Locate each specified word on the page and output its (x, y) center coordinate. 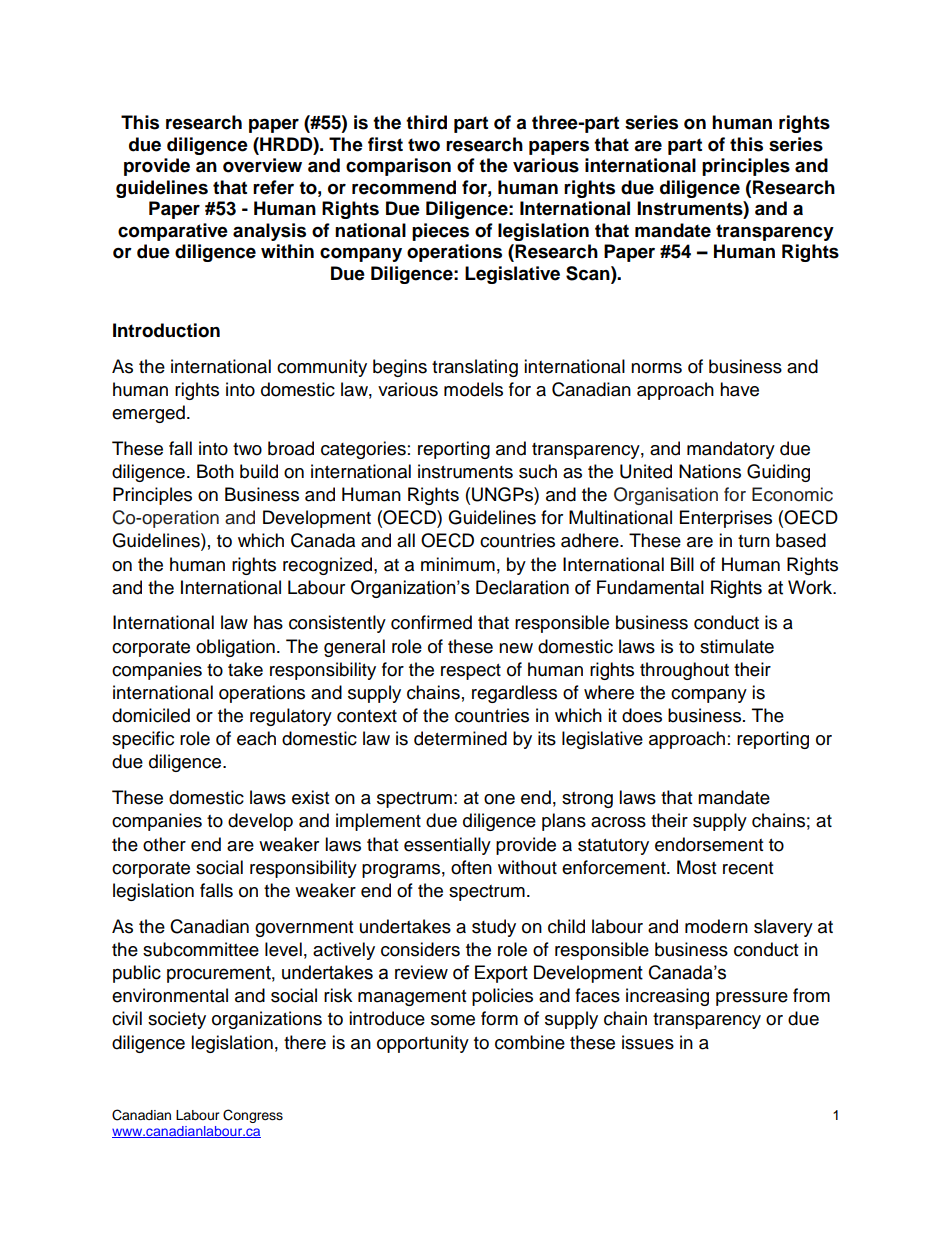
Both (215, 471)
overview (262, 165)
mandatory (731, 450)
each (256, 738)
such (538, 471)
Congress (253, 1116)
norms (656, 368)
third (426, 122)
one (499, 799)
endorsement (709, 844)
